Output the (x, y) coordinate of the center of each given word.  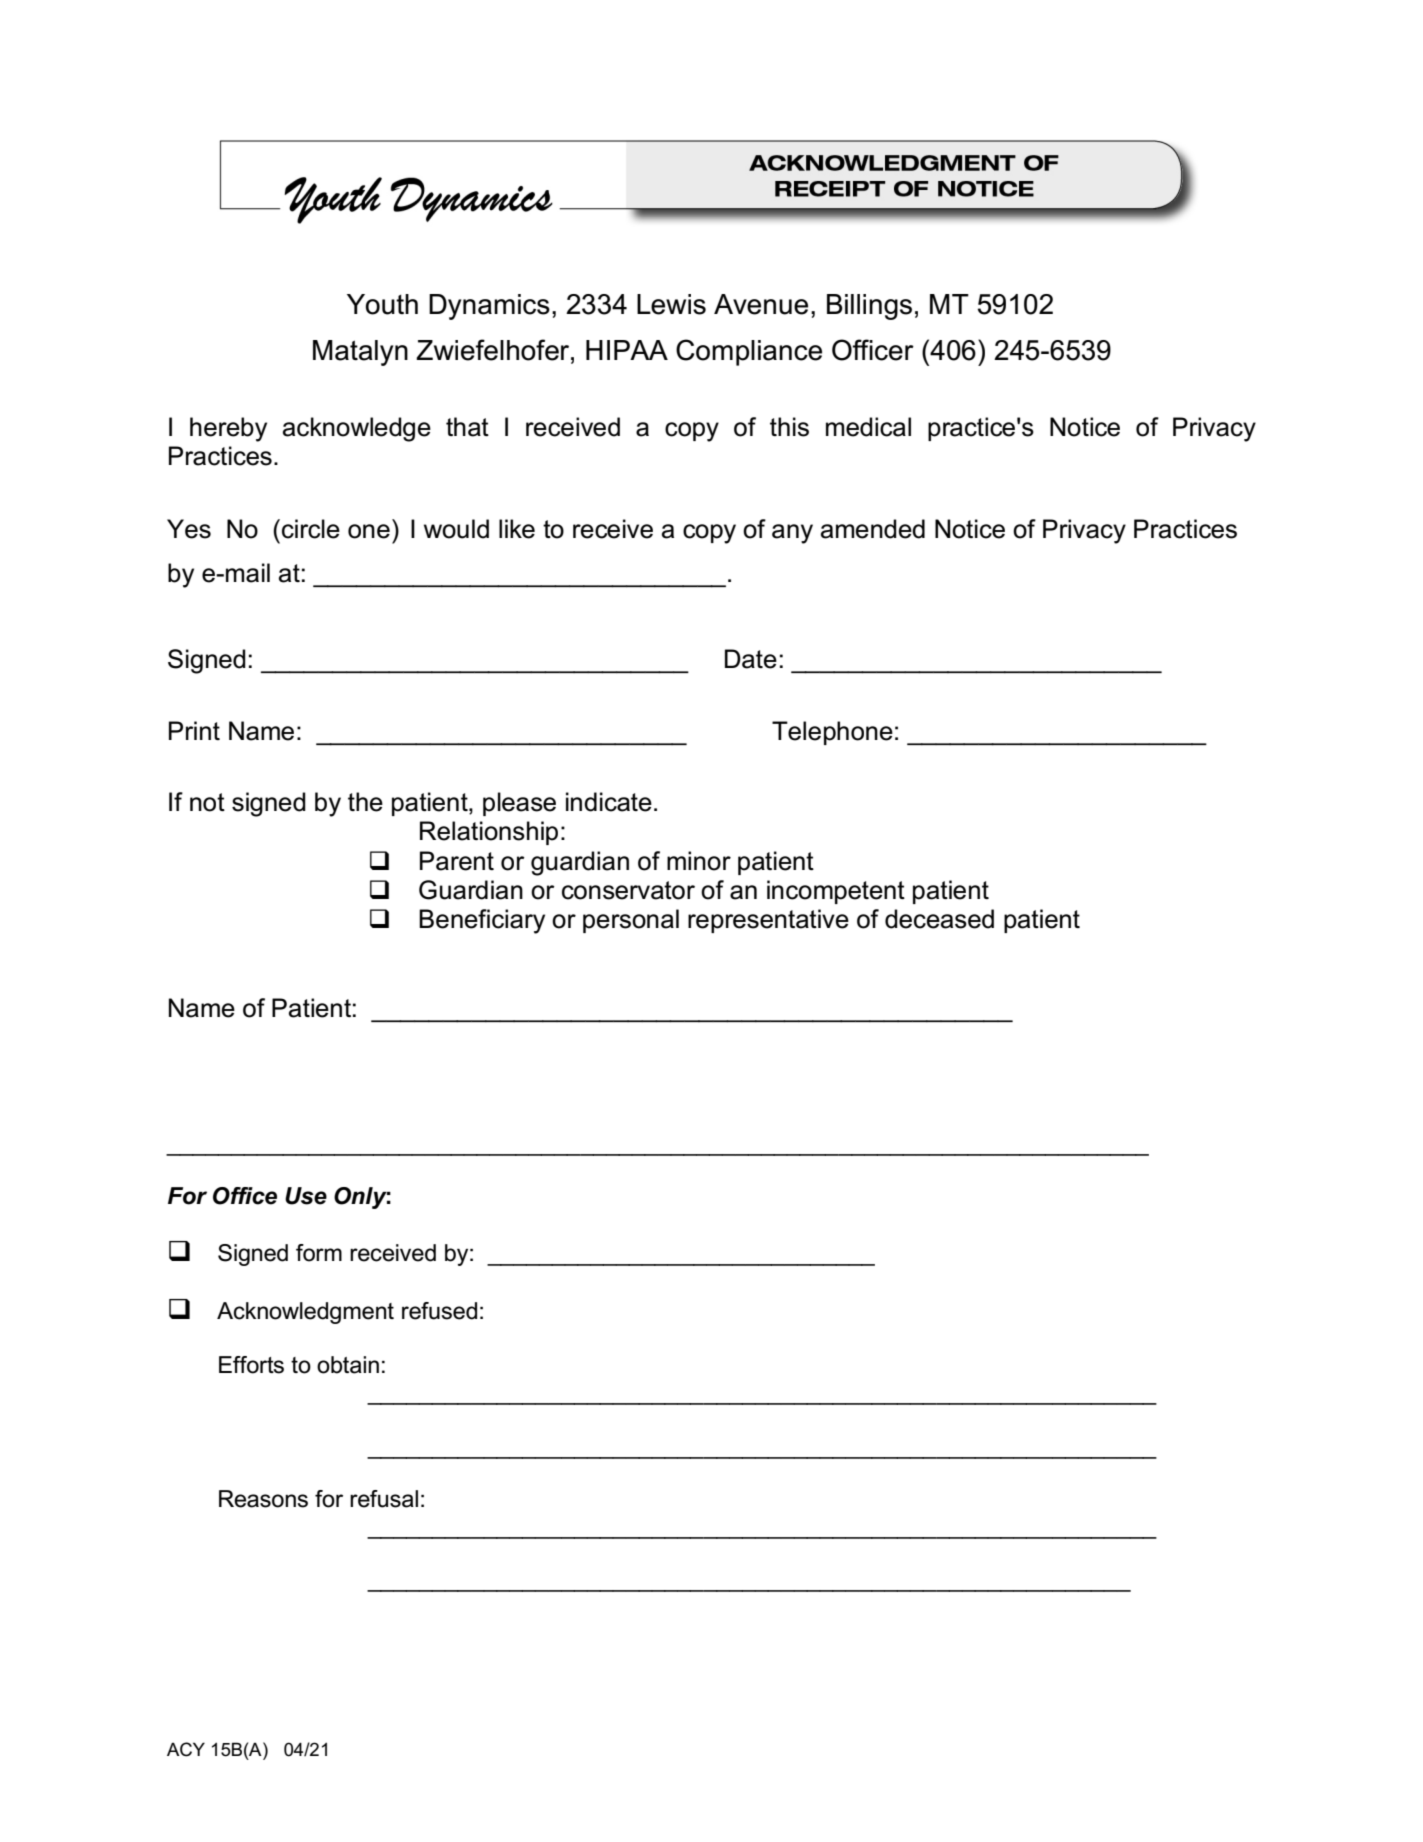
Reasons (263, 1499)
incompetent (836, 892)
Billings (869, 307)
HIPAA (627, 350)
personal (631, 921)
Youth (382, 304)
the (365, 802)
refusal (384, 1499)
